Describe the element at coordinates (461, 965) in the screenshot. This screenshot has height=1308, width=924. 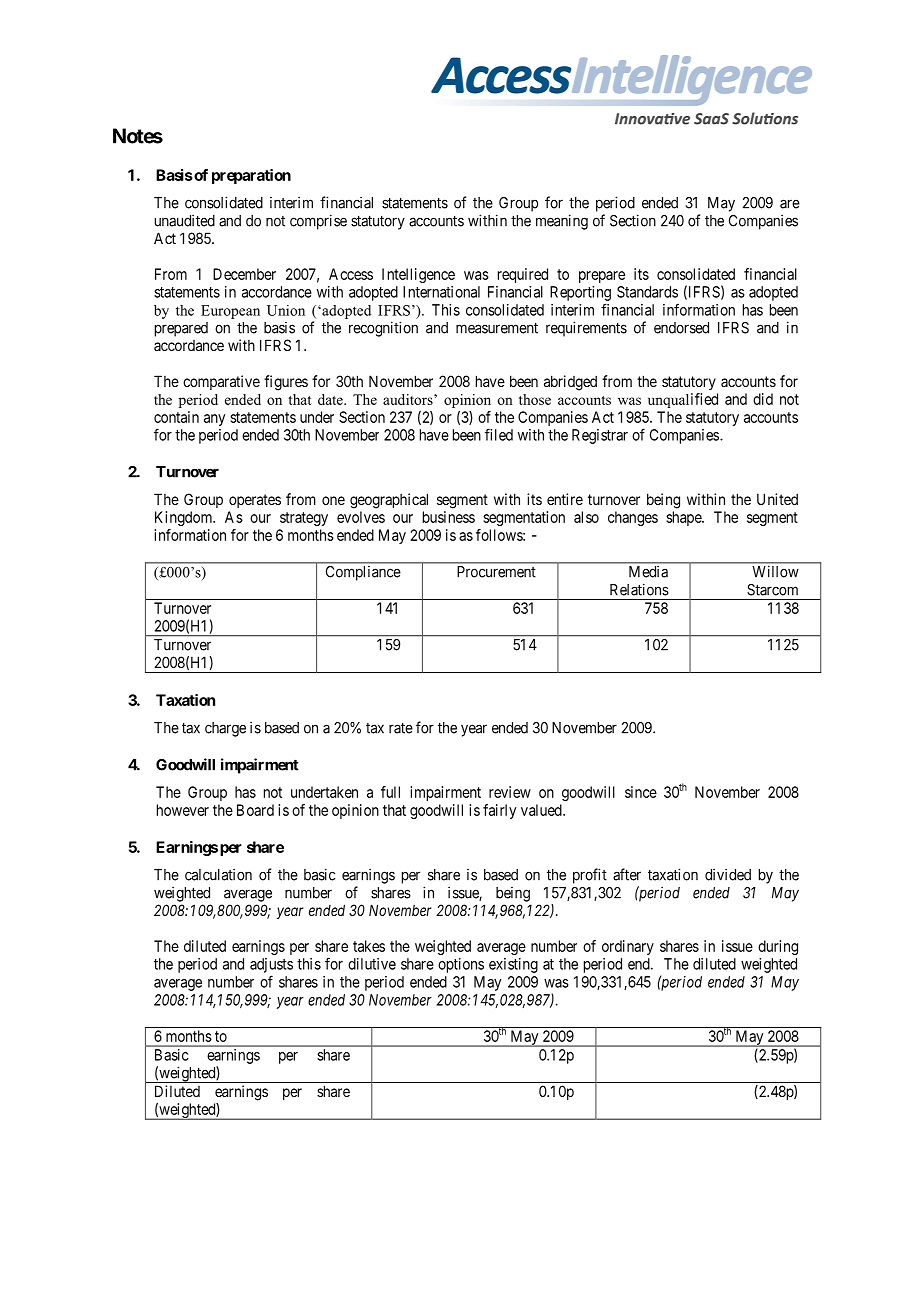
I see `options` at that location.
